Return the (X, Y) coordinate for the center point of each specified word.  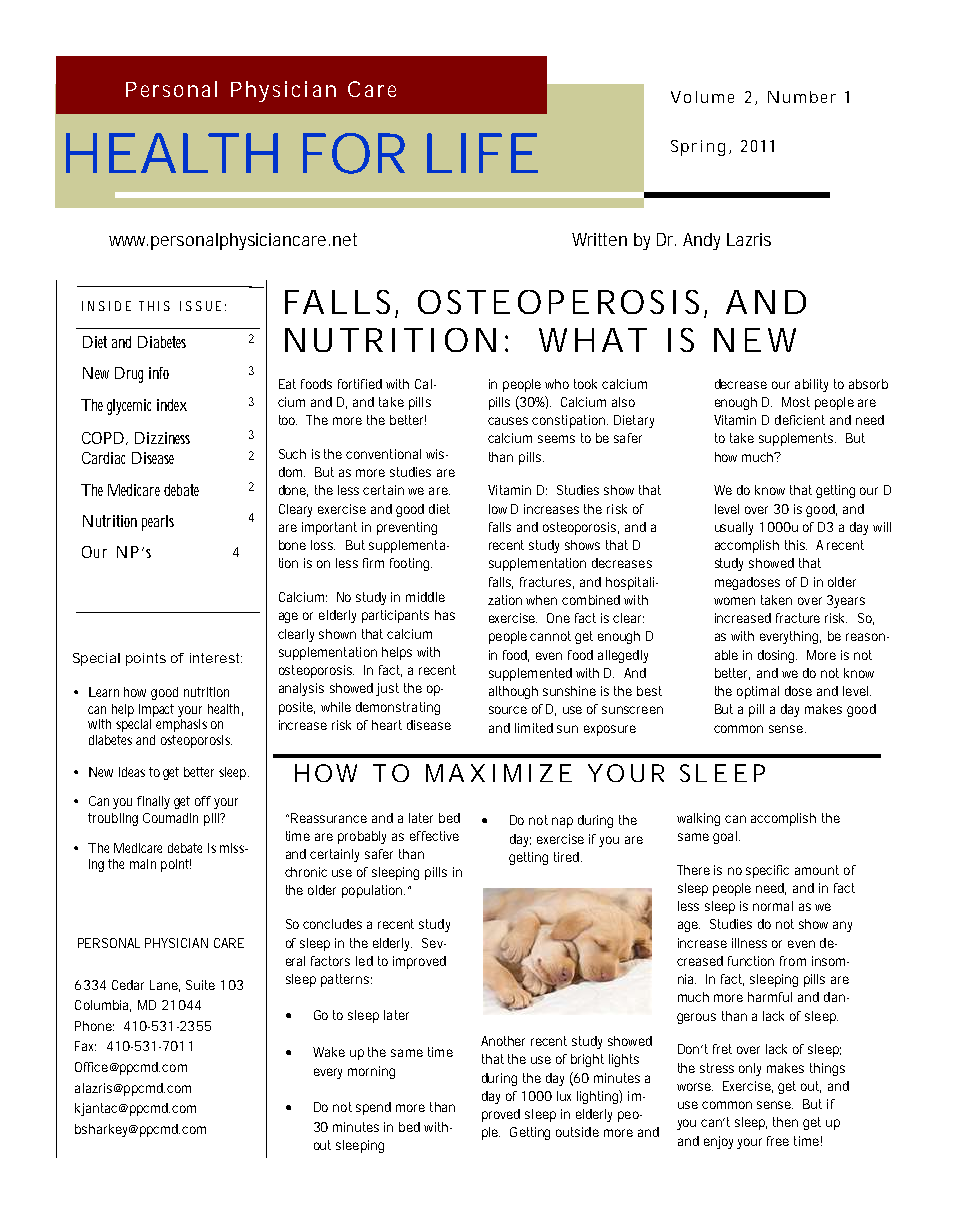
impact (156, 710)
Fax (85, 1046)
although (513, 692)
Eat (287, 384)
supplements (797, 439)
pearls (158, 523)
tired (568, 857)
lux (564, 1096)
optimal (758, 692)
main (143, 864)
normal (773, 906)
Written (599, 239)
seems (556, 439)
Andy (701, 241)
